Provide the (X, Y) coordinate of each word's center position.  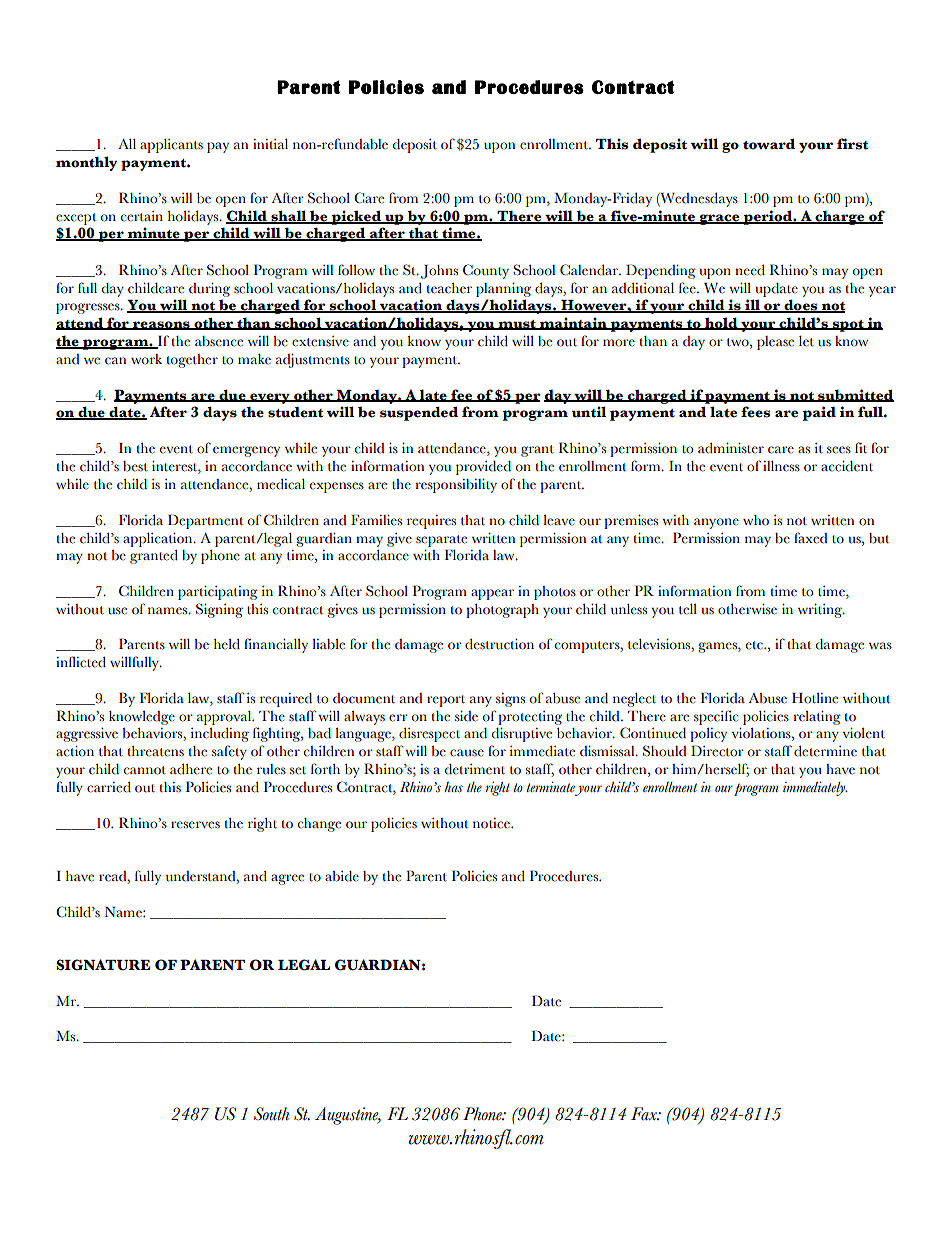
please (775, 343)
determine (825, 751)
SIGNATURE (103, 965)
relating (817, 718)
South (271, 1114)
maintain (573, 323)
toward (769, 144)
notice (492, 823)
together (192, 361)
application (159, 540)
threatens (156, 751)
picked (356, 217)
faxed (811, 538)
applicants (171, 146)
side (466, 716)
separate (441, 541)
